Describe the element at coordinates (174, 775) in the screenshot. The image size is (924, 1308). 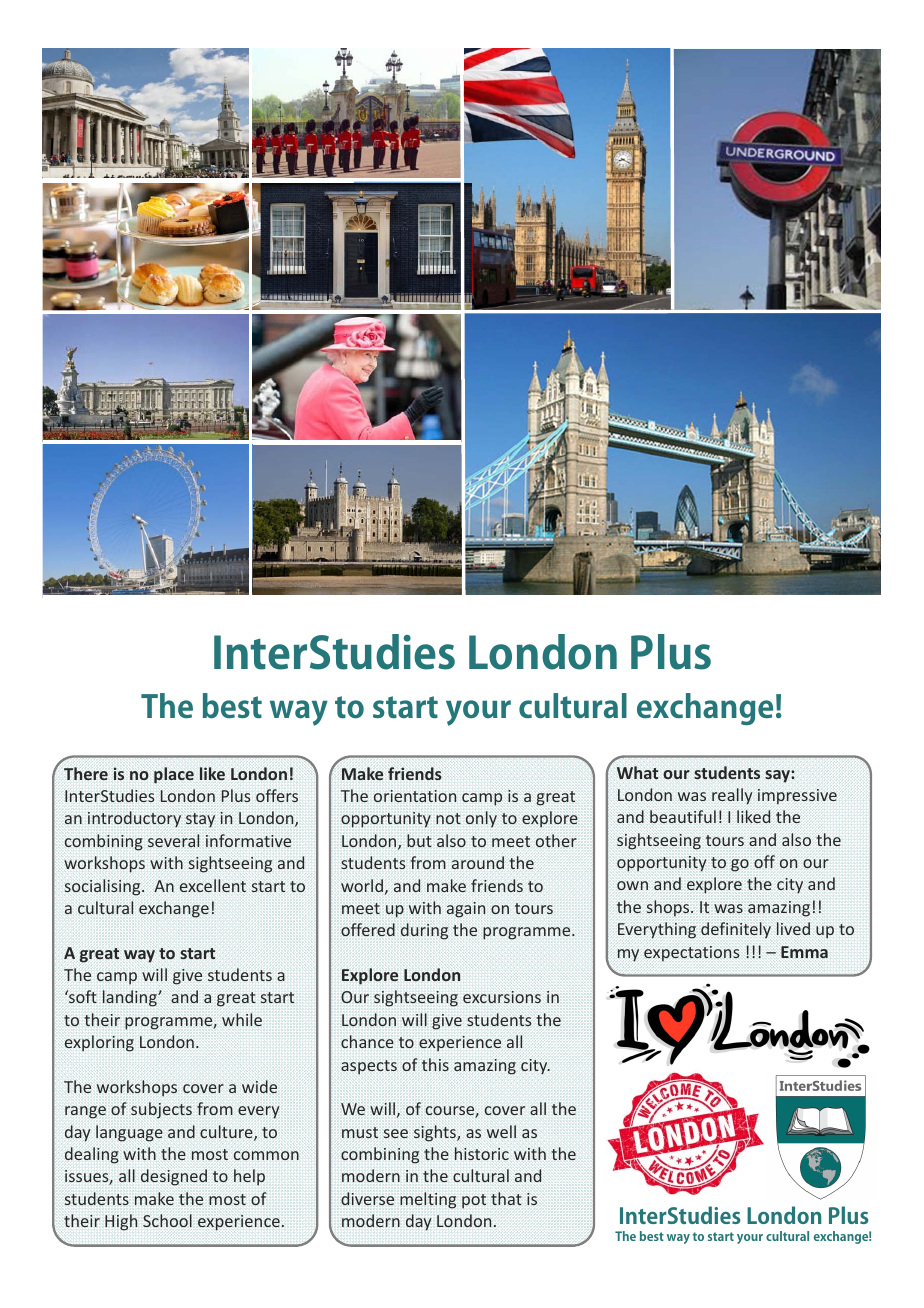
I see `place` at that location.
